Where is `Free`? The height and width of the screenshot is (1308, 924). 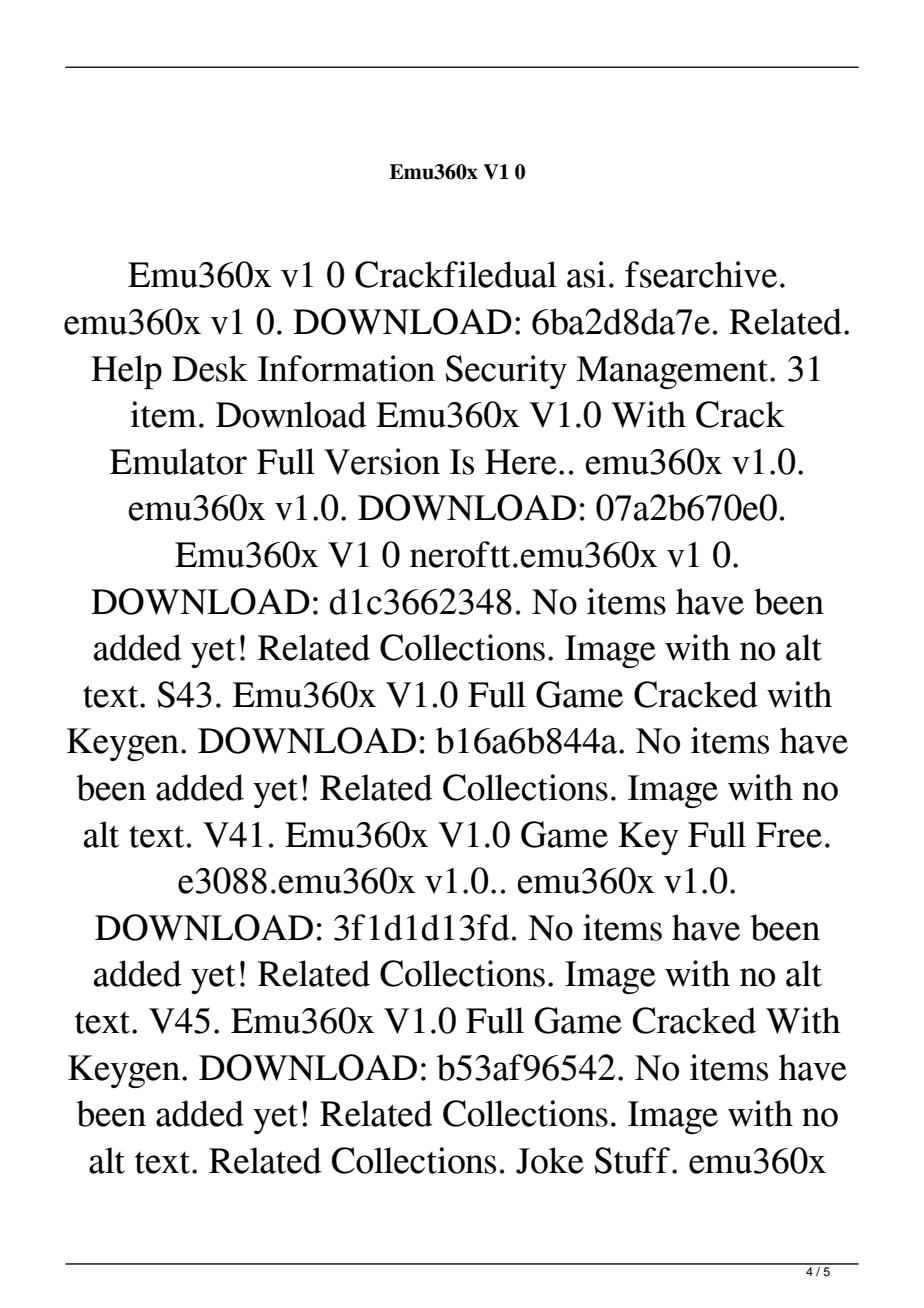 Free is located at coordinates (789, 835).
